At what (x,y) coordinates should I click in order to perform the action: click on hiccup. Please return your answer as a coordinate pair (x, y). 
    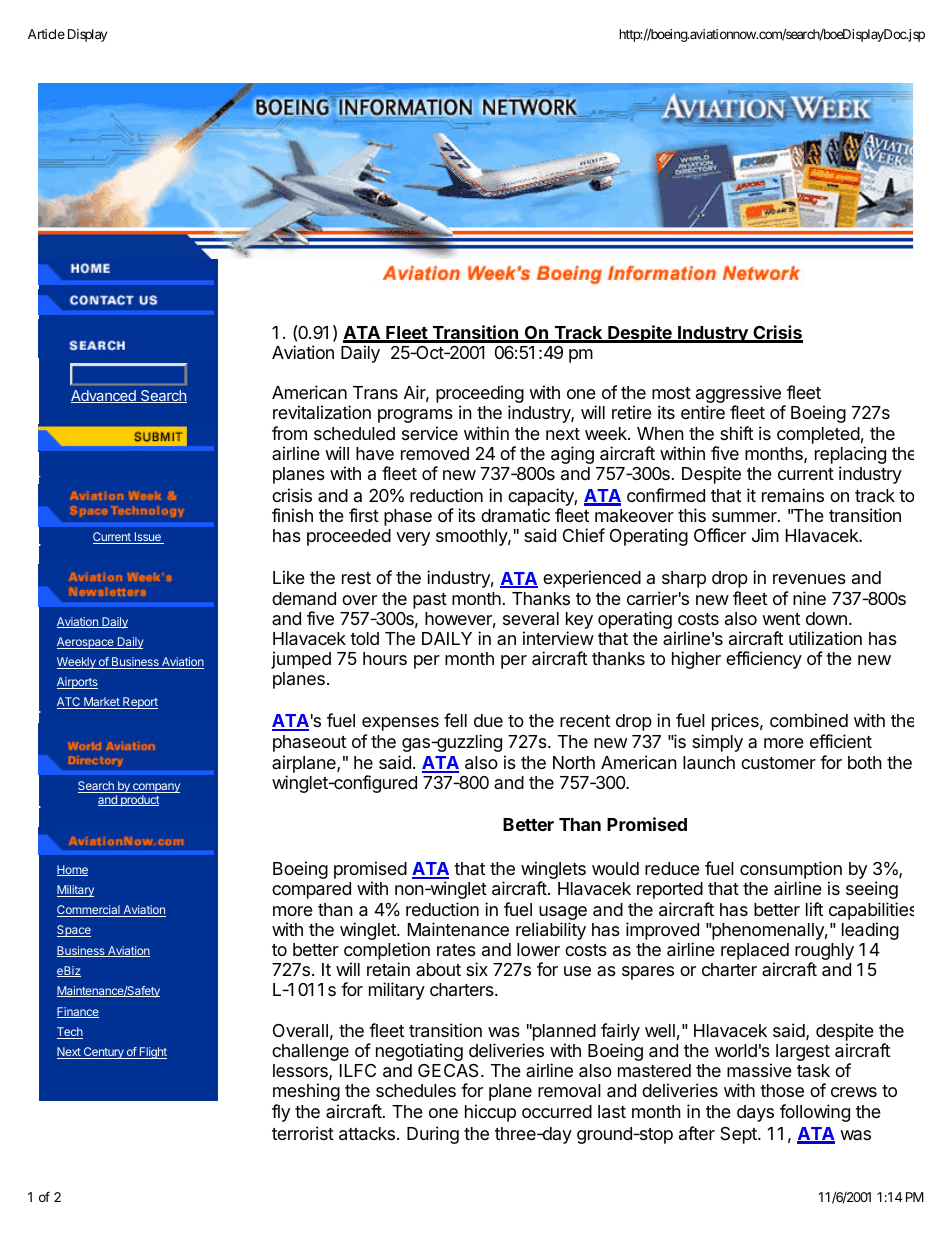
    Looking at the image, I should click on (490, 1113).
